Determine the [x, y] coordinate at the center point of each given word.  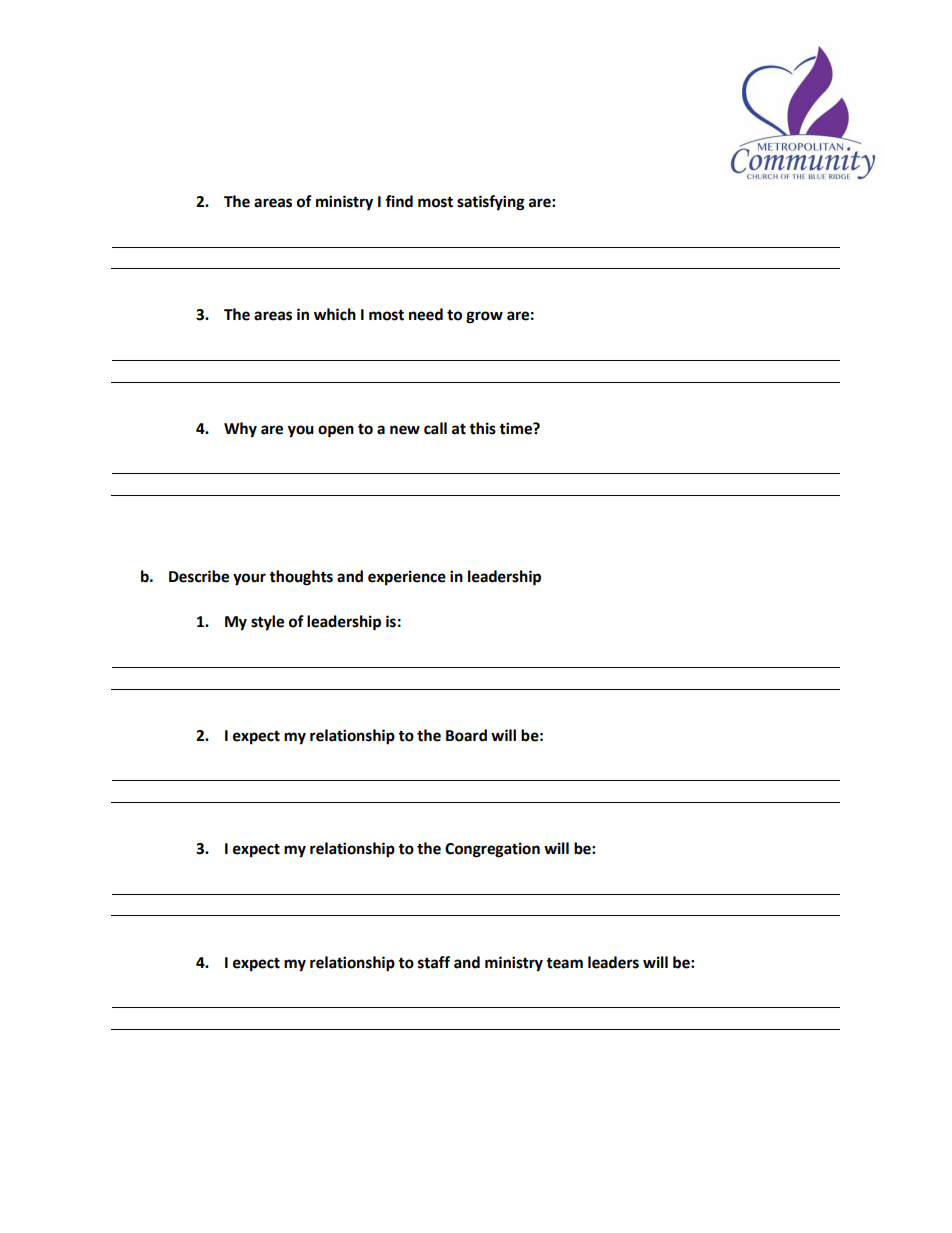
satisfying [491, 203]
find [399, 201]
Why [240, 430]
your [249, 579]
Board [466, 735]
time [516, 428]
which [335, 314]
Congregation [492, 850]
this [482, 428]
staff [434, 962]
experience [407, 578]
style [267, 623]
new [405, 430]
